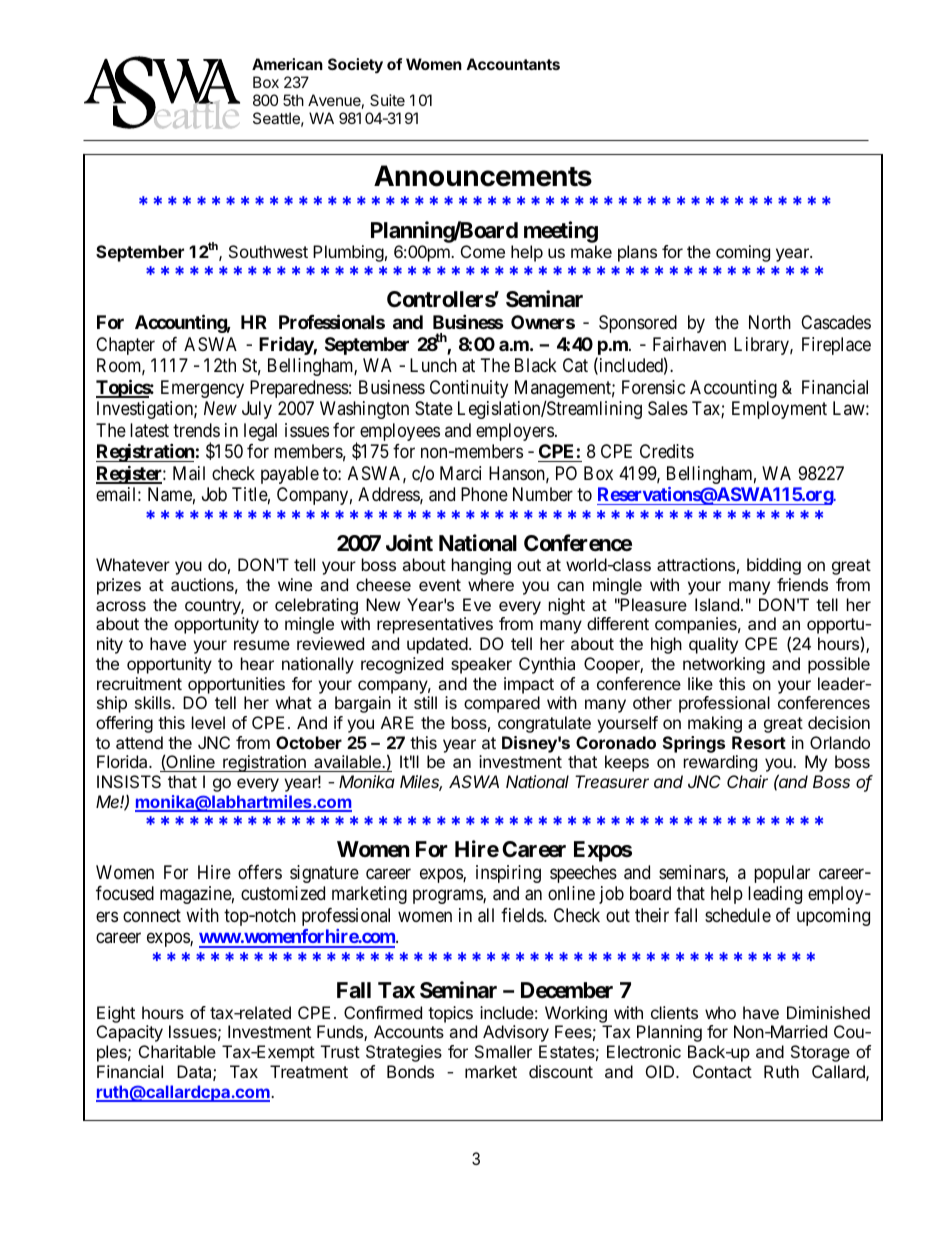 Image resolution: width=952 pixels, height=1233 pixels. What do you see at coordinates (433, 365) in the screenshot?
I see `Lunch` at bounding box center [433, 365].
